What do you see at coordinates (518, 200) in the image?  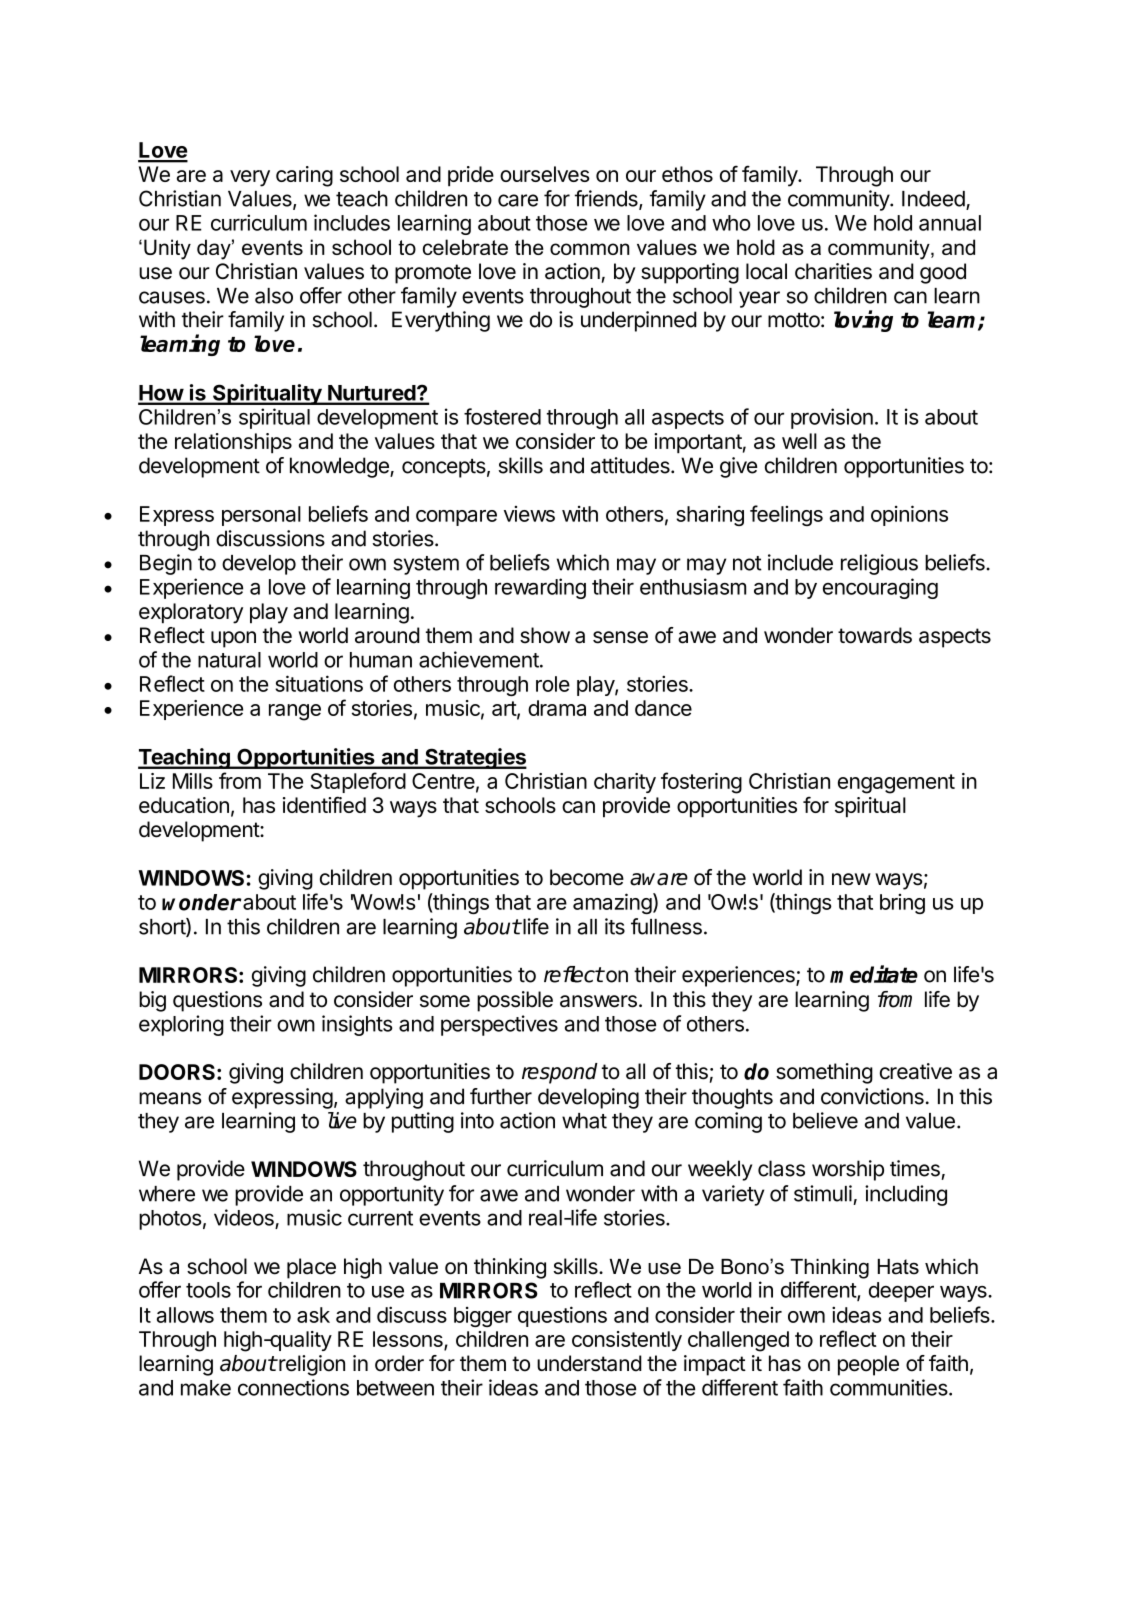 I see `care` at bounding box center [518, 200].
